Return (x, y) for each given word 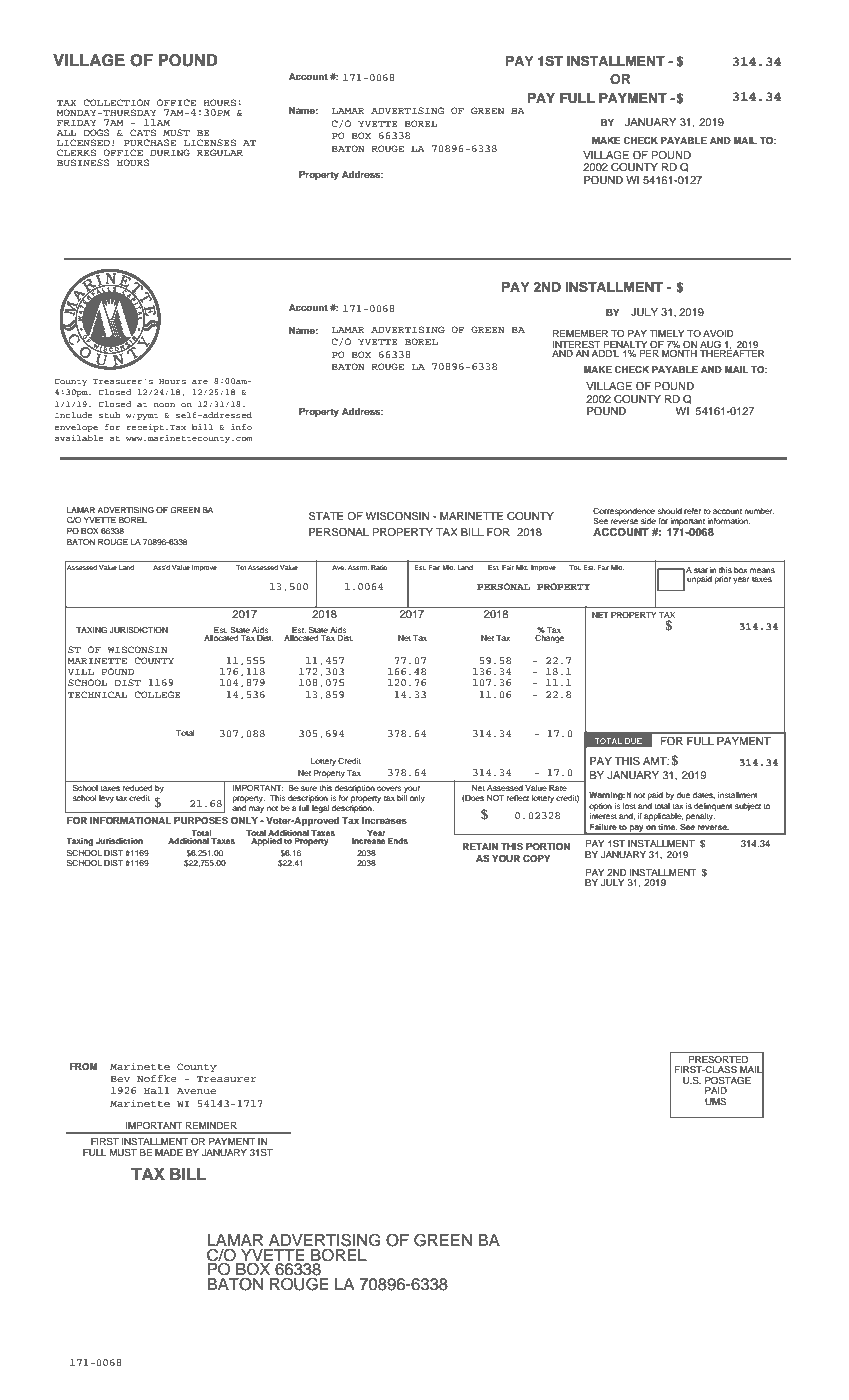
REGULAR (220, 152)
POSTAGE (728, 1080)
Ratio (379, 567)
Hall (157, 1090)
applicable (663, 817)
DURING (170, 152)
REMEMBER (580, 333)
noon (164, 405)
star (701, 570)
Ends (398, 841)
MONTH (679, 352)
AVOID (718, 333)
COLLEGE (157, 694)
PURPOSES (201, 820)
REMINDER (211, 1125)
